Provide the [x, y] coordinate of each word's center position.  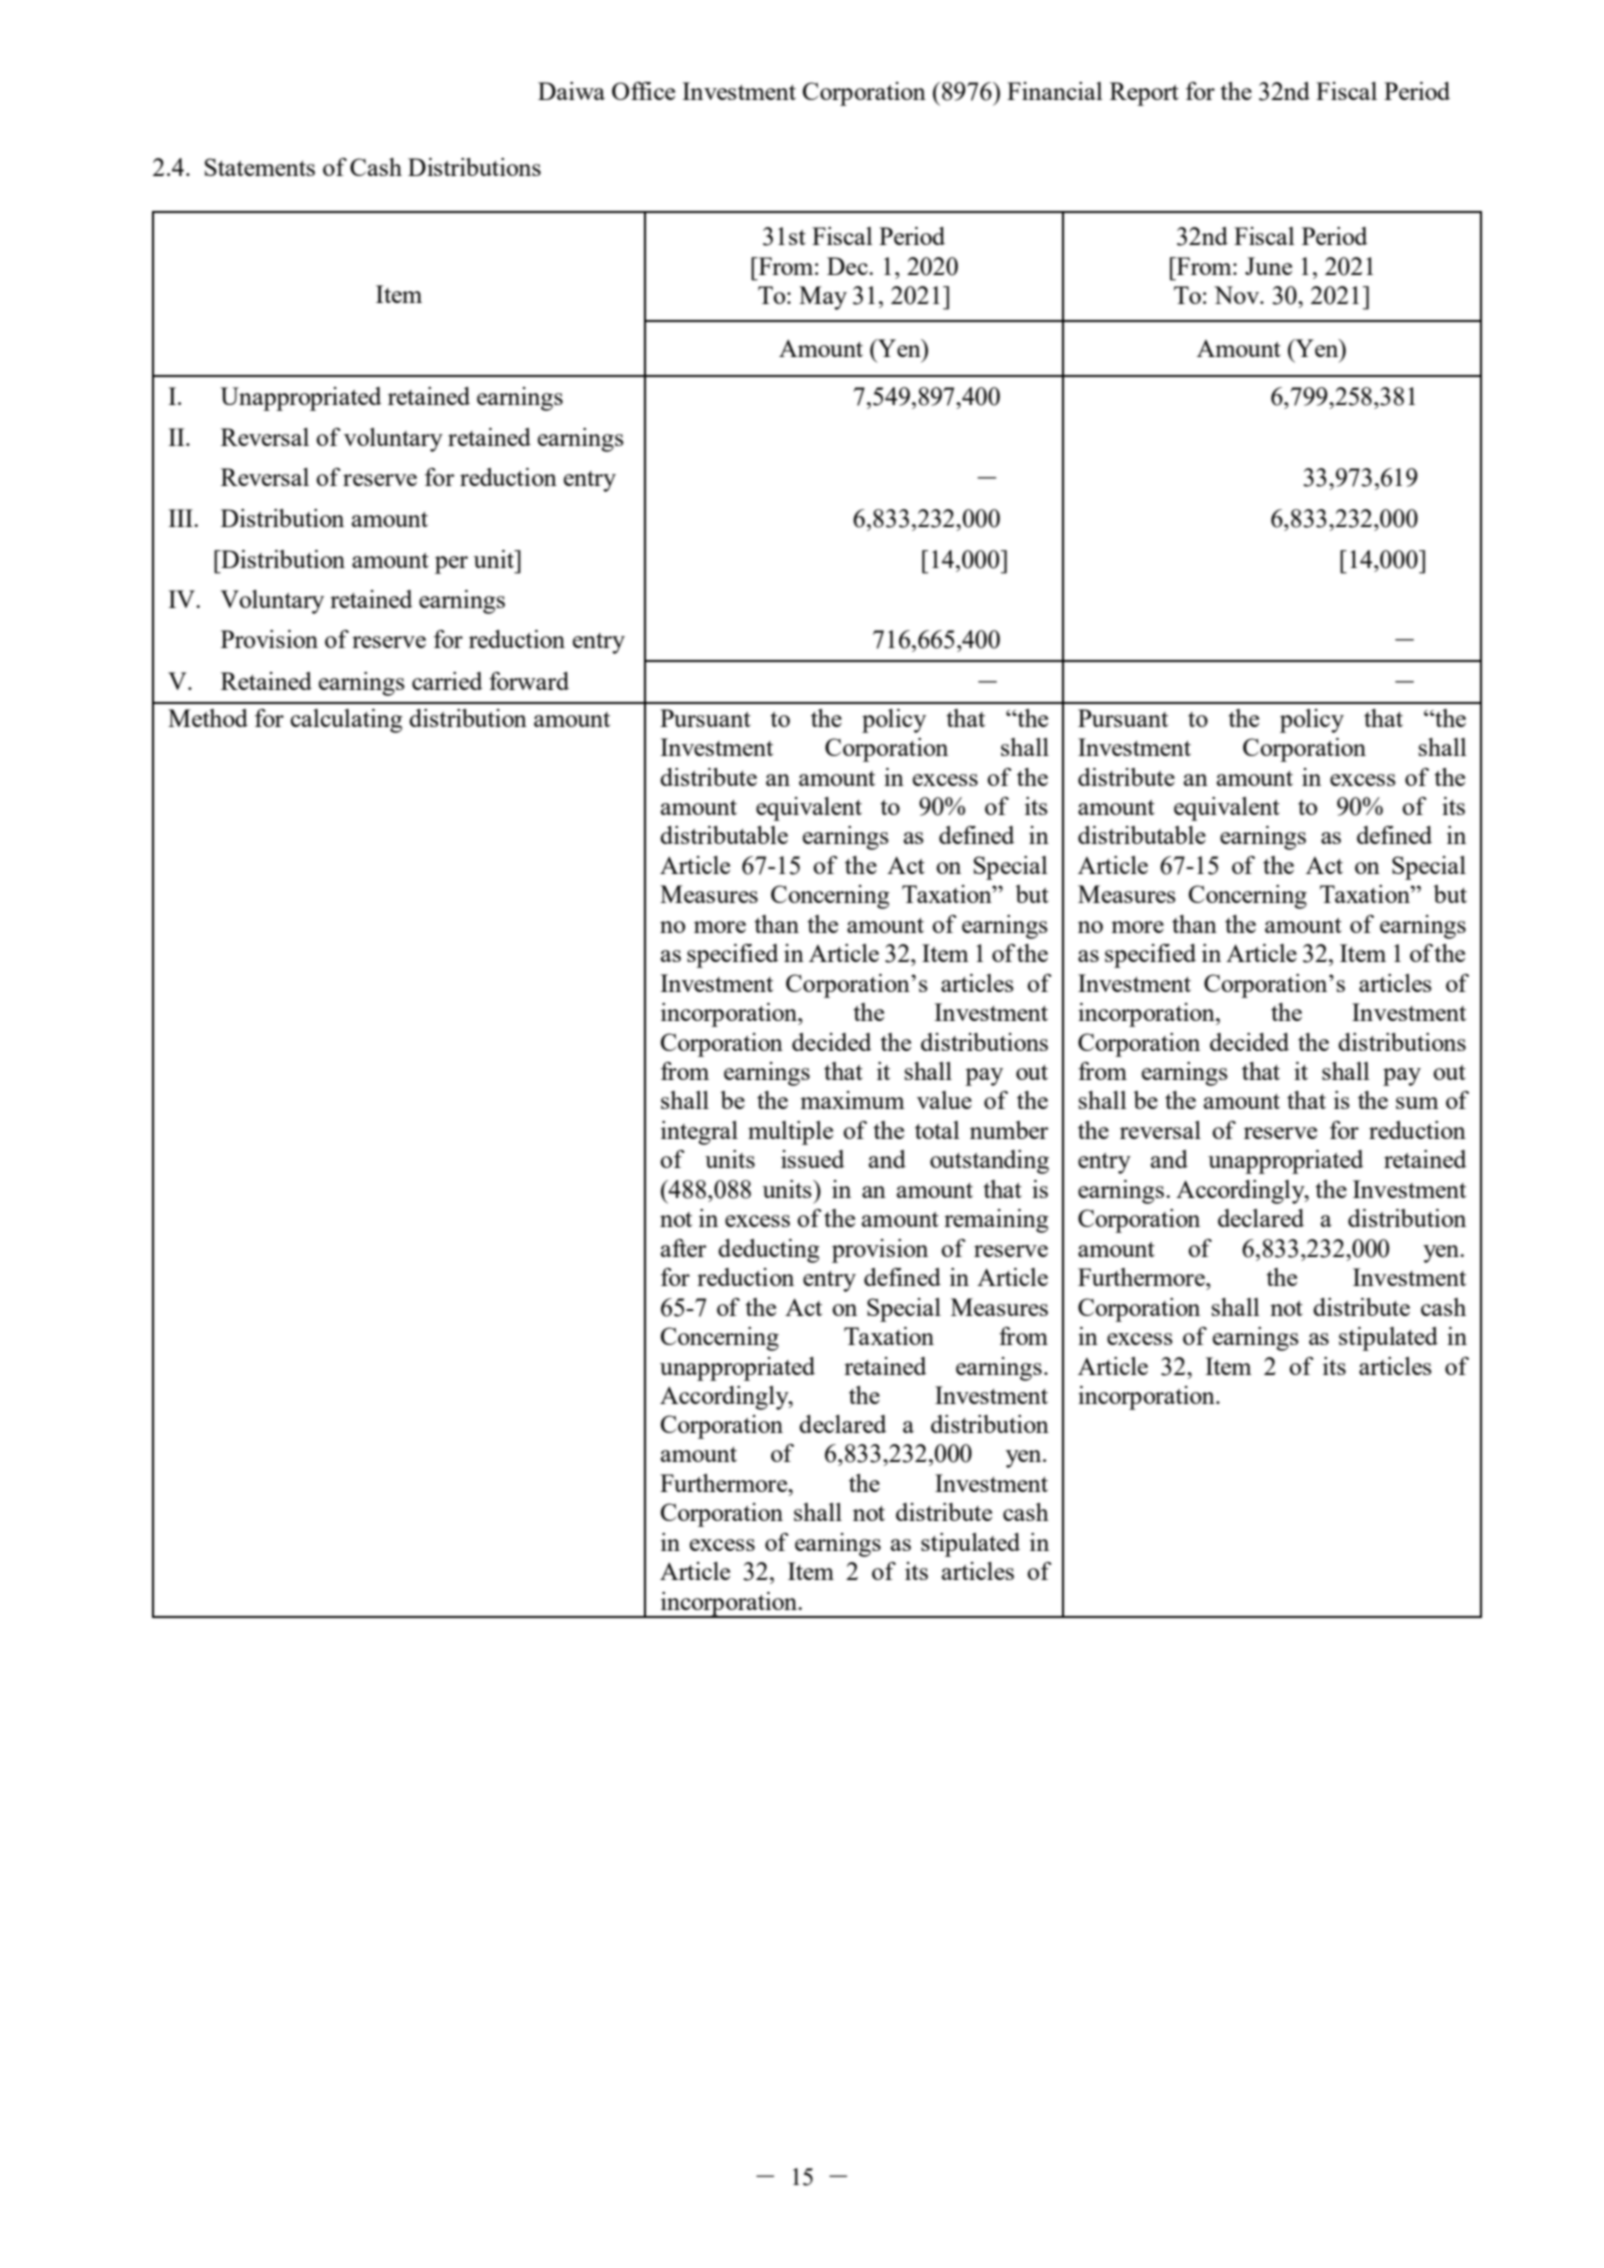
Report [1144, 94]
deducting [768, 1251]
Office [643, 91]
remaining [996, 1221]
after [683, 1248]
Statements [260, 167]
